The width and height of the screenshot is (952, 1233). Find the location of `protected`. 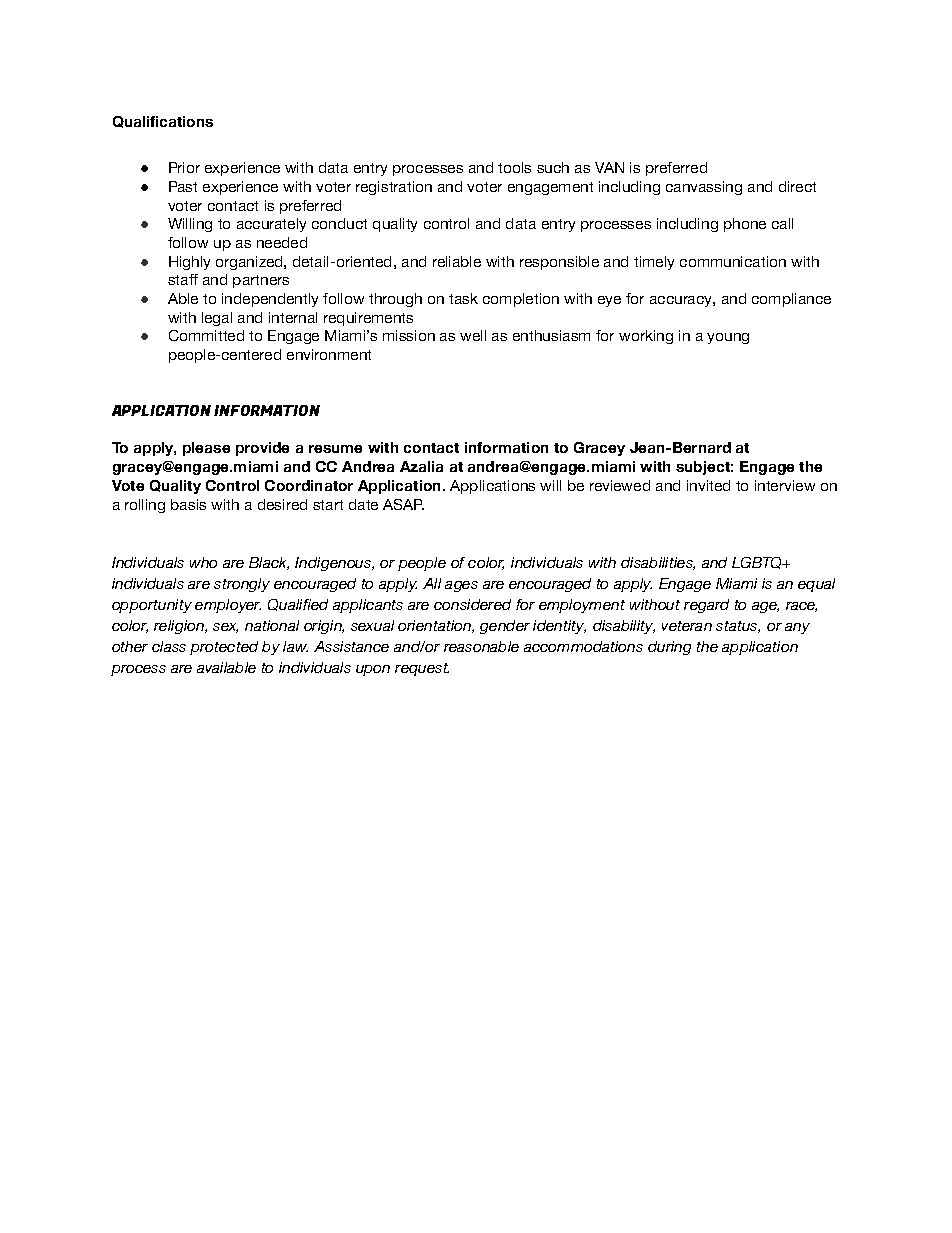

protected is located at coordinates (224, 648).
